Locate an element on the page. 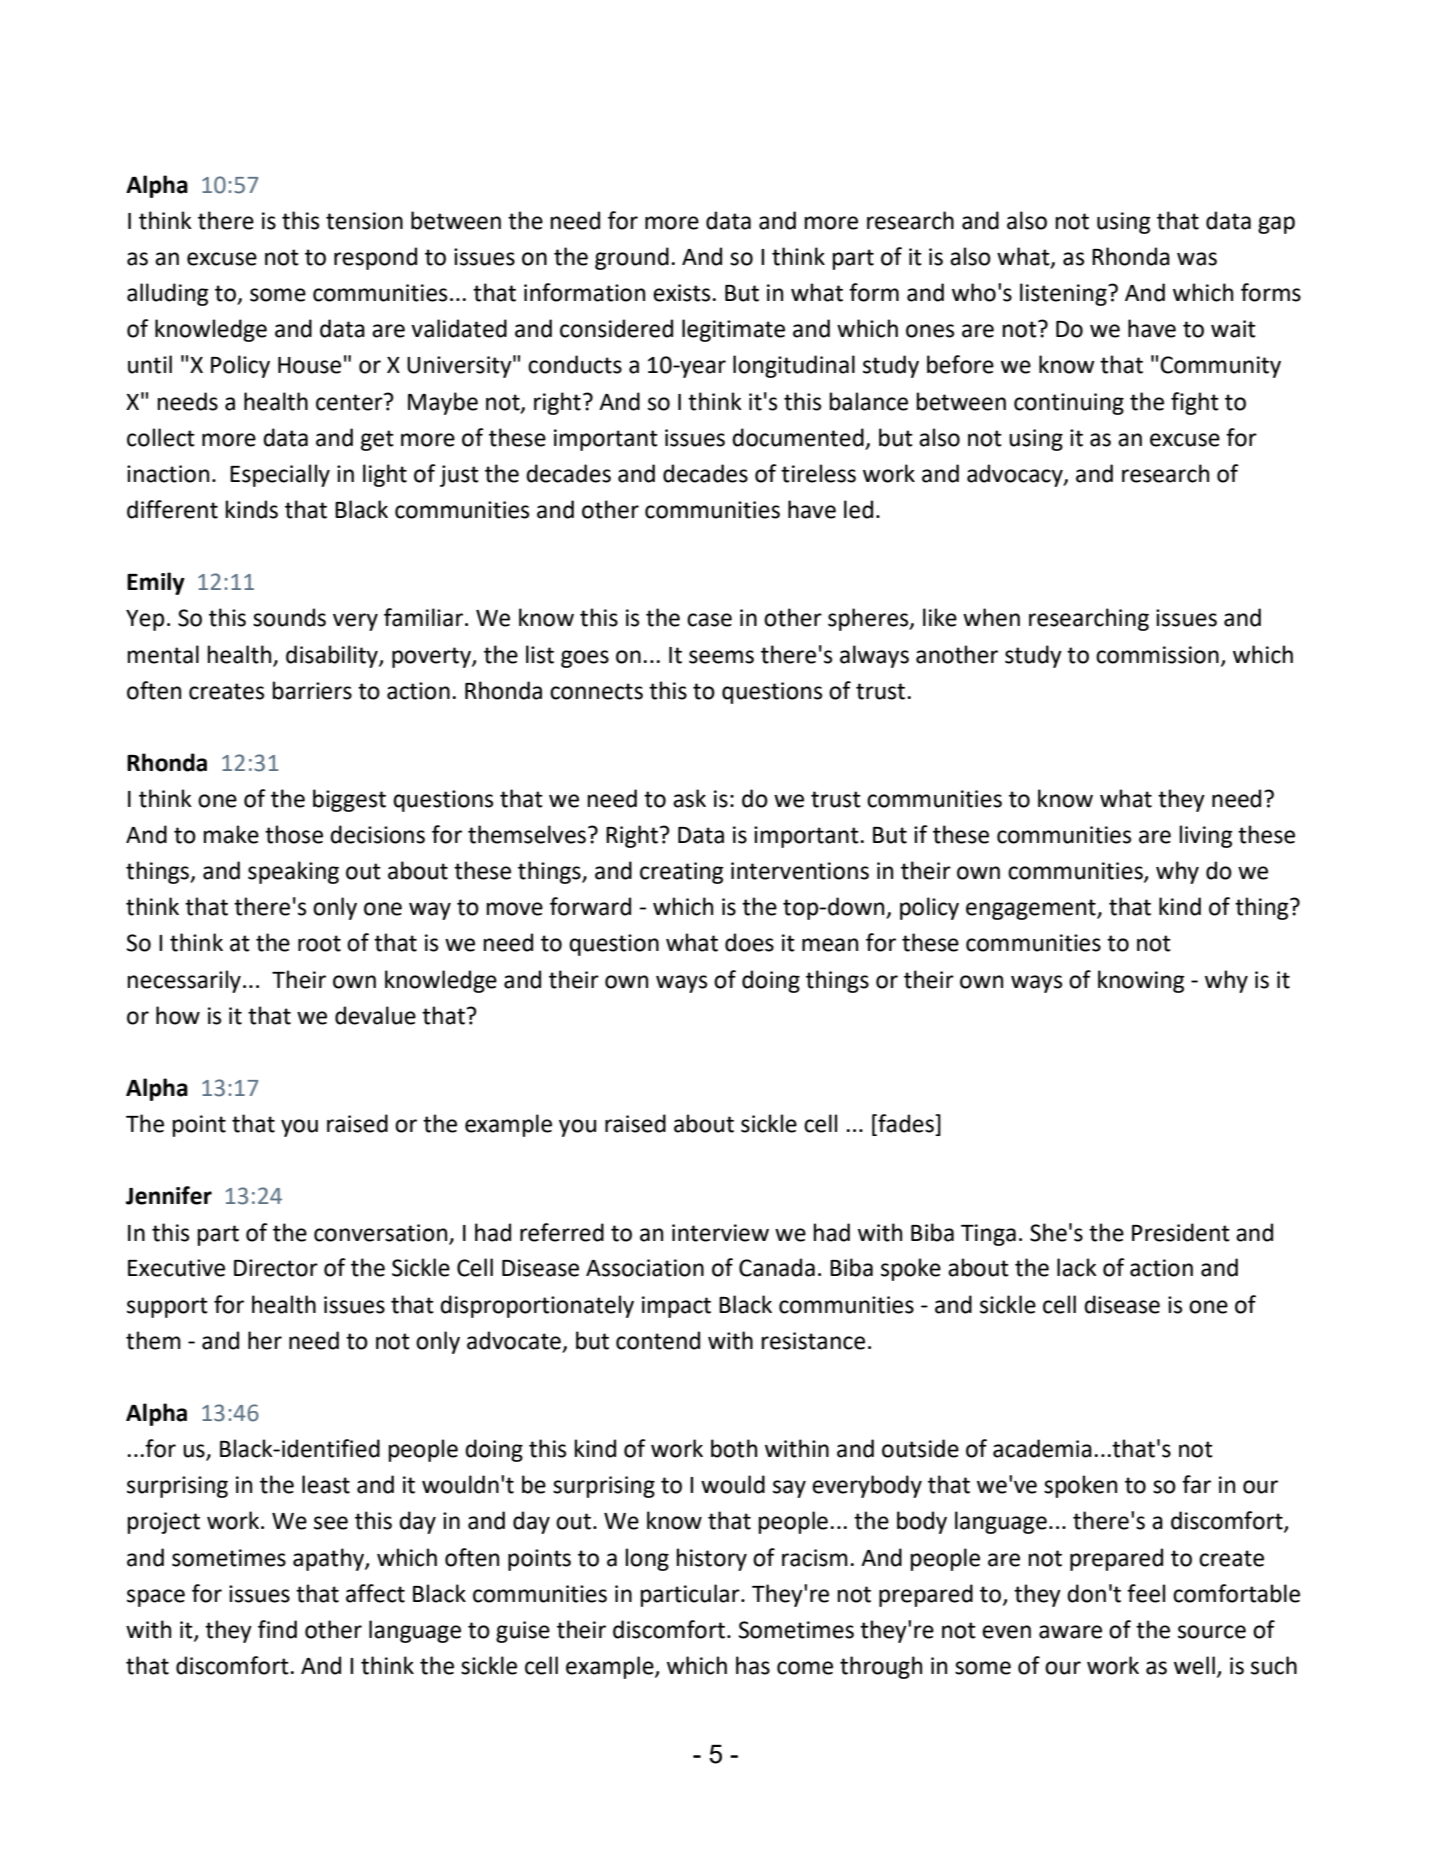 The width and height of the image is (1432, 1853). commission is located at coordinates (1157, 655).
